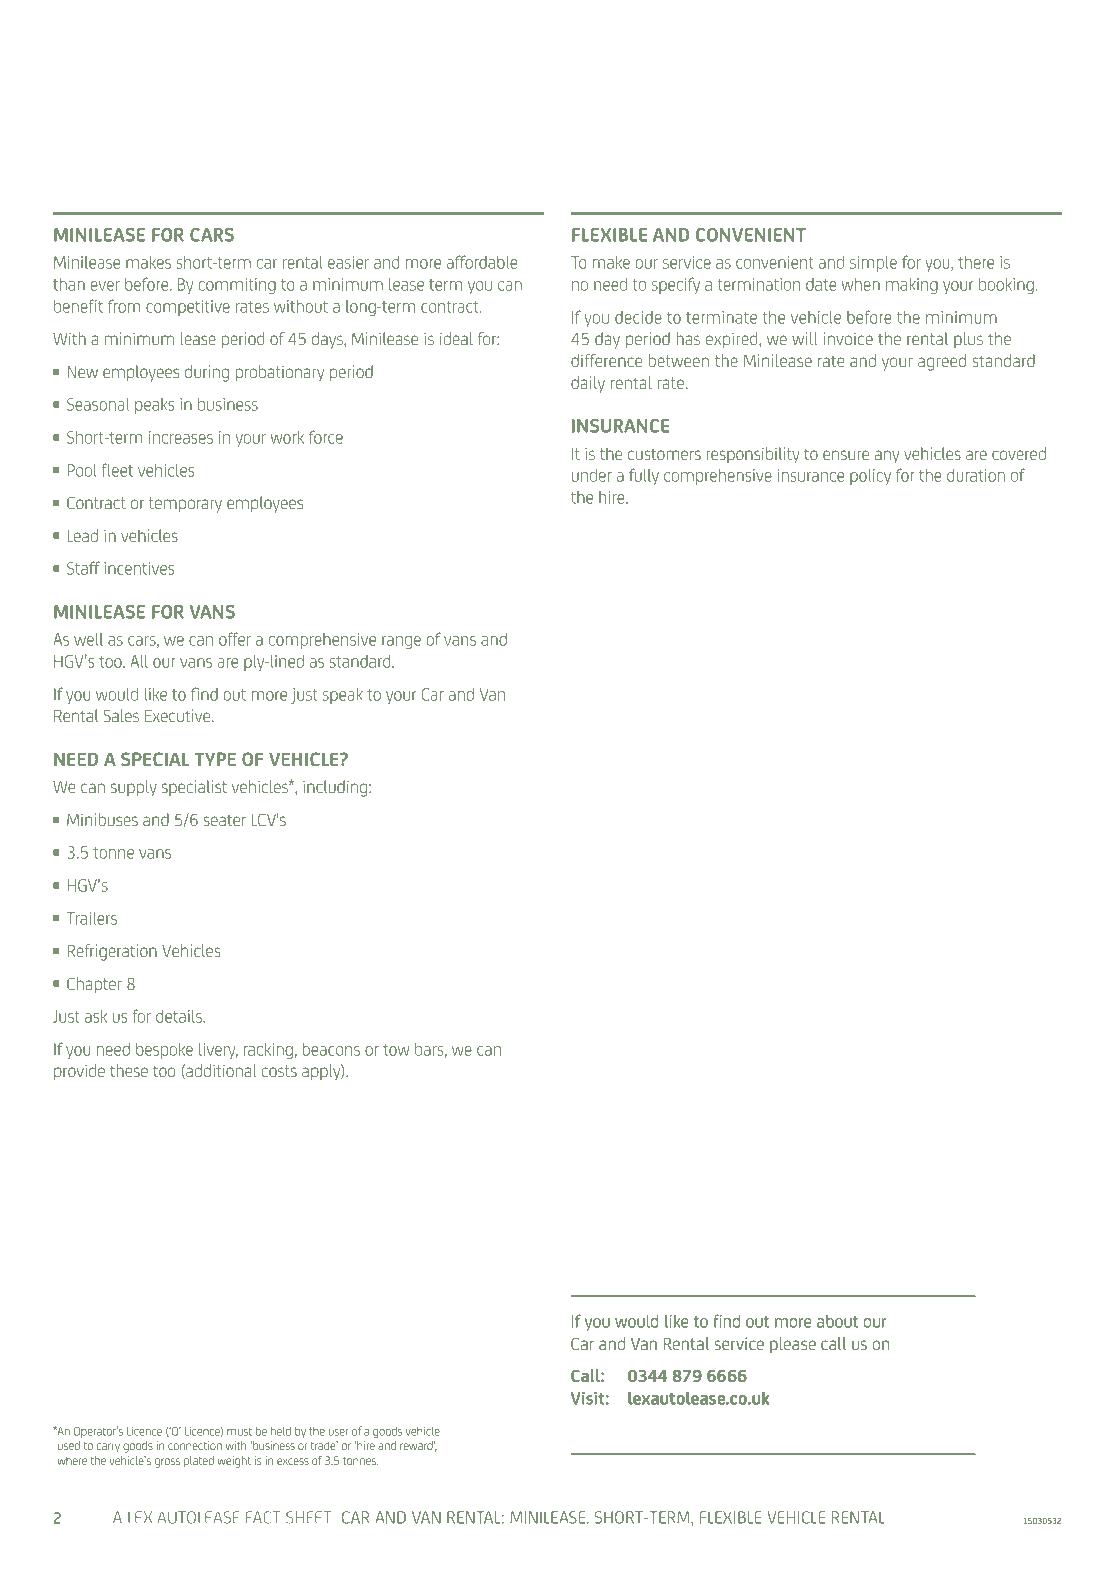 The image size is (1115, 1577). I want to click on tow, so click(396, 1050).
